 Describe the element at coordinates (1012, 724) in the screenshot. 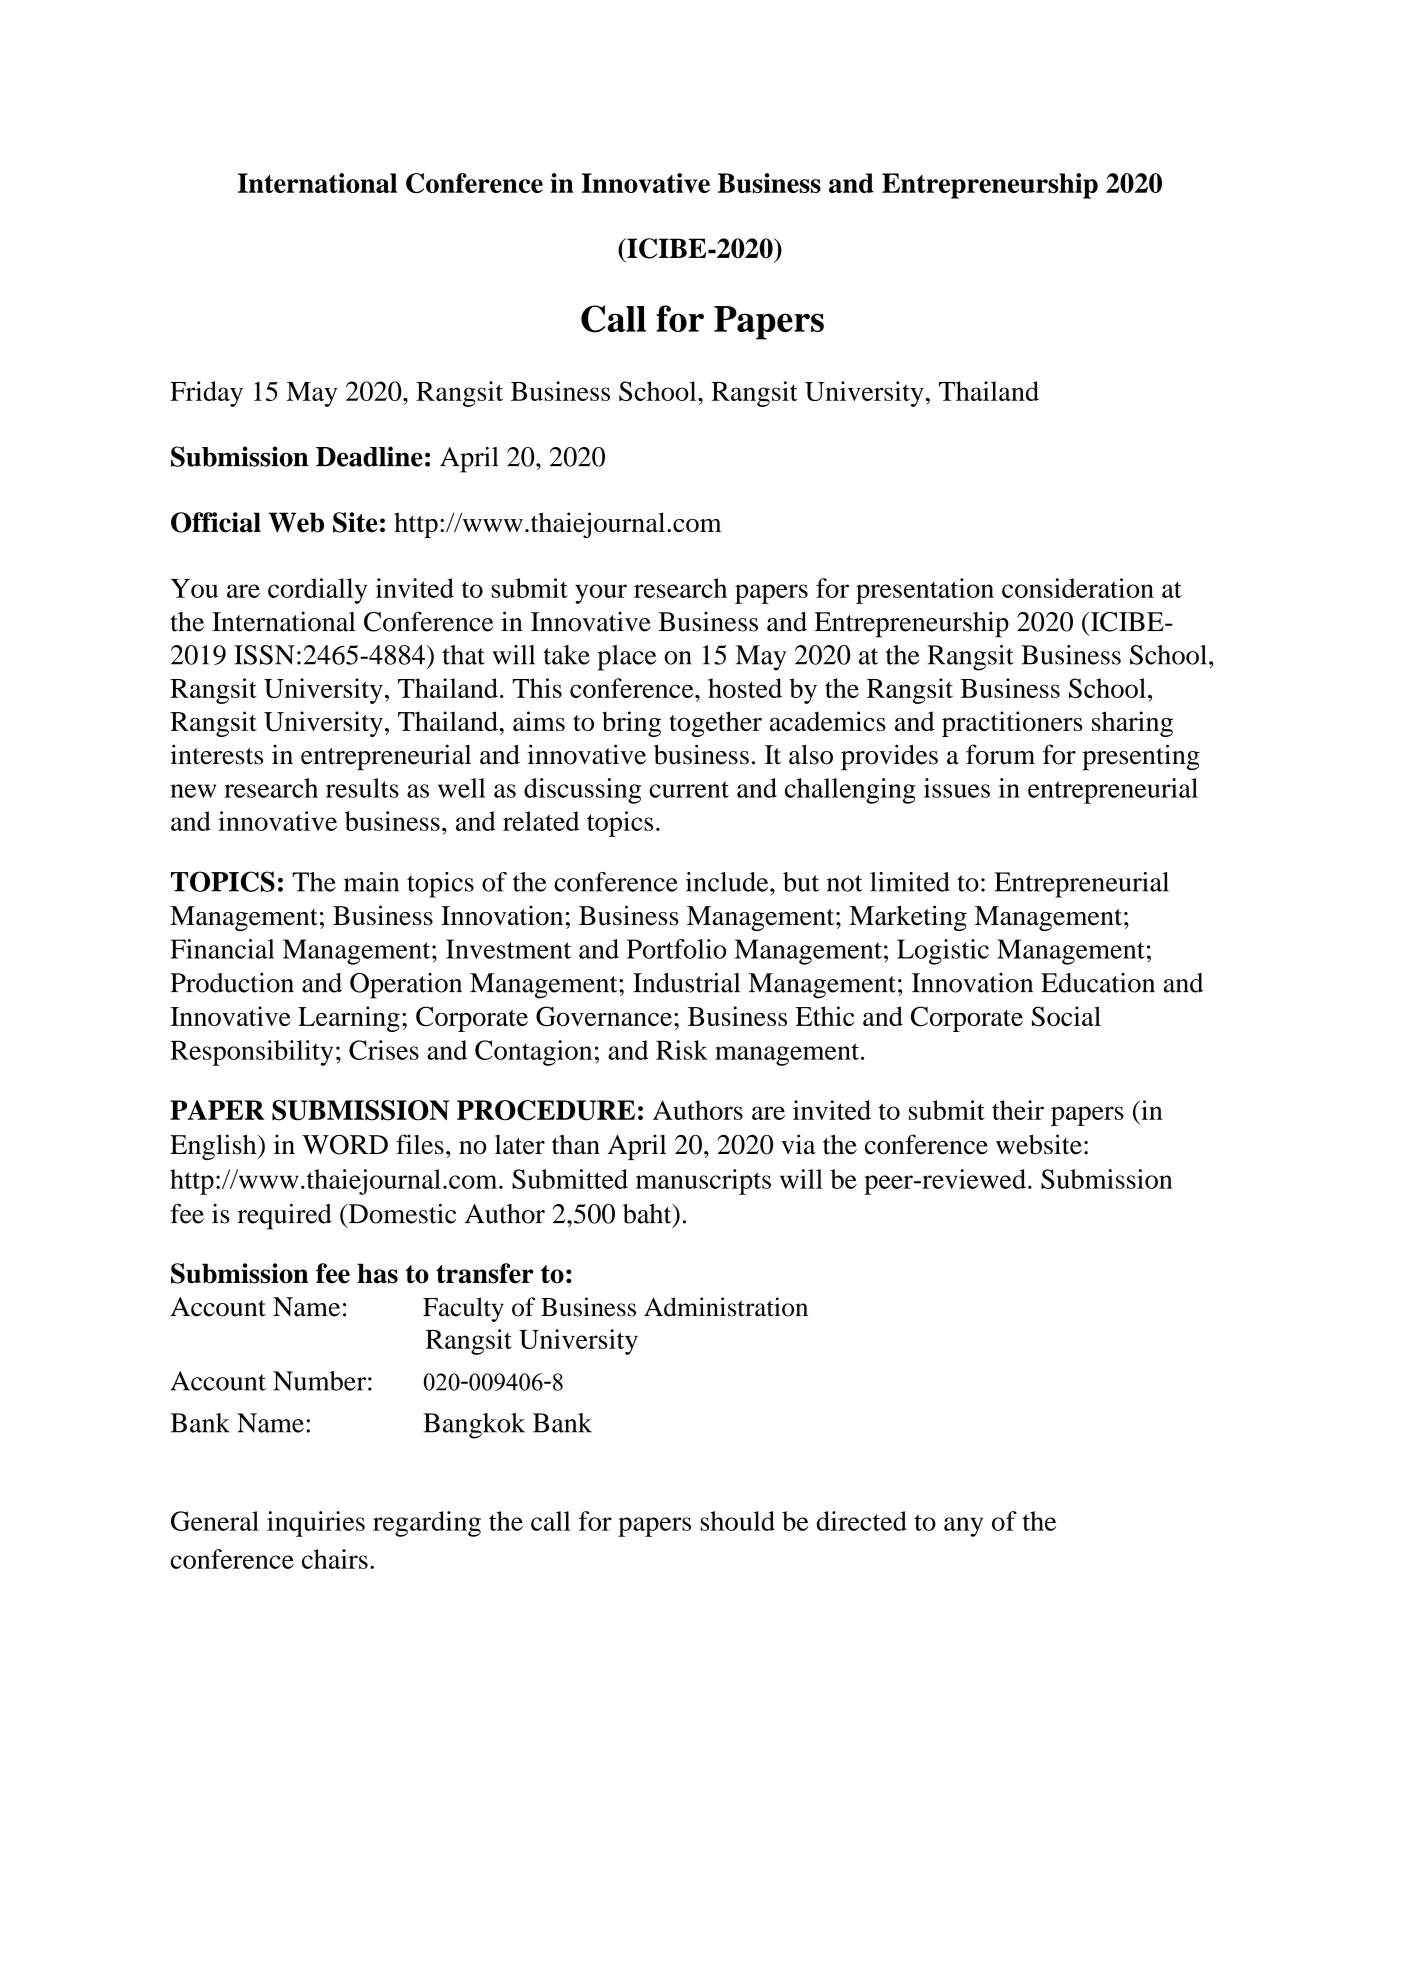

I see `practitioners` at that location.
